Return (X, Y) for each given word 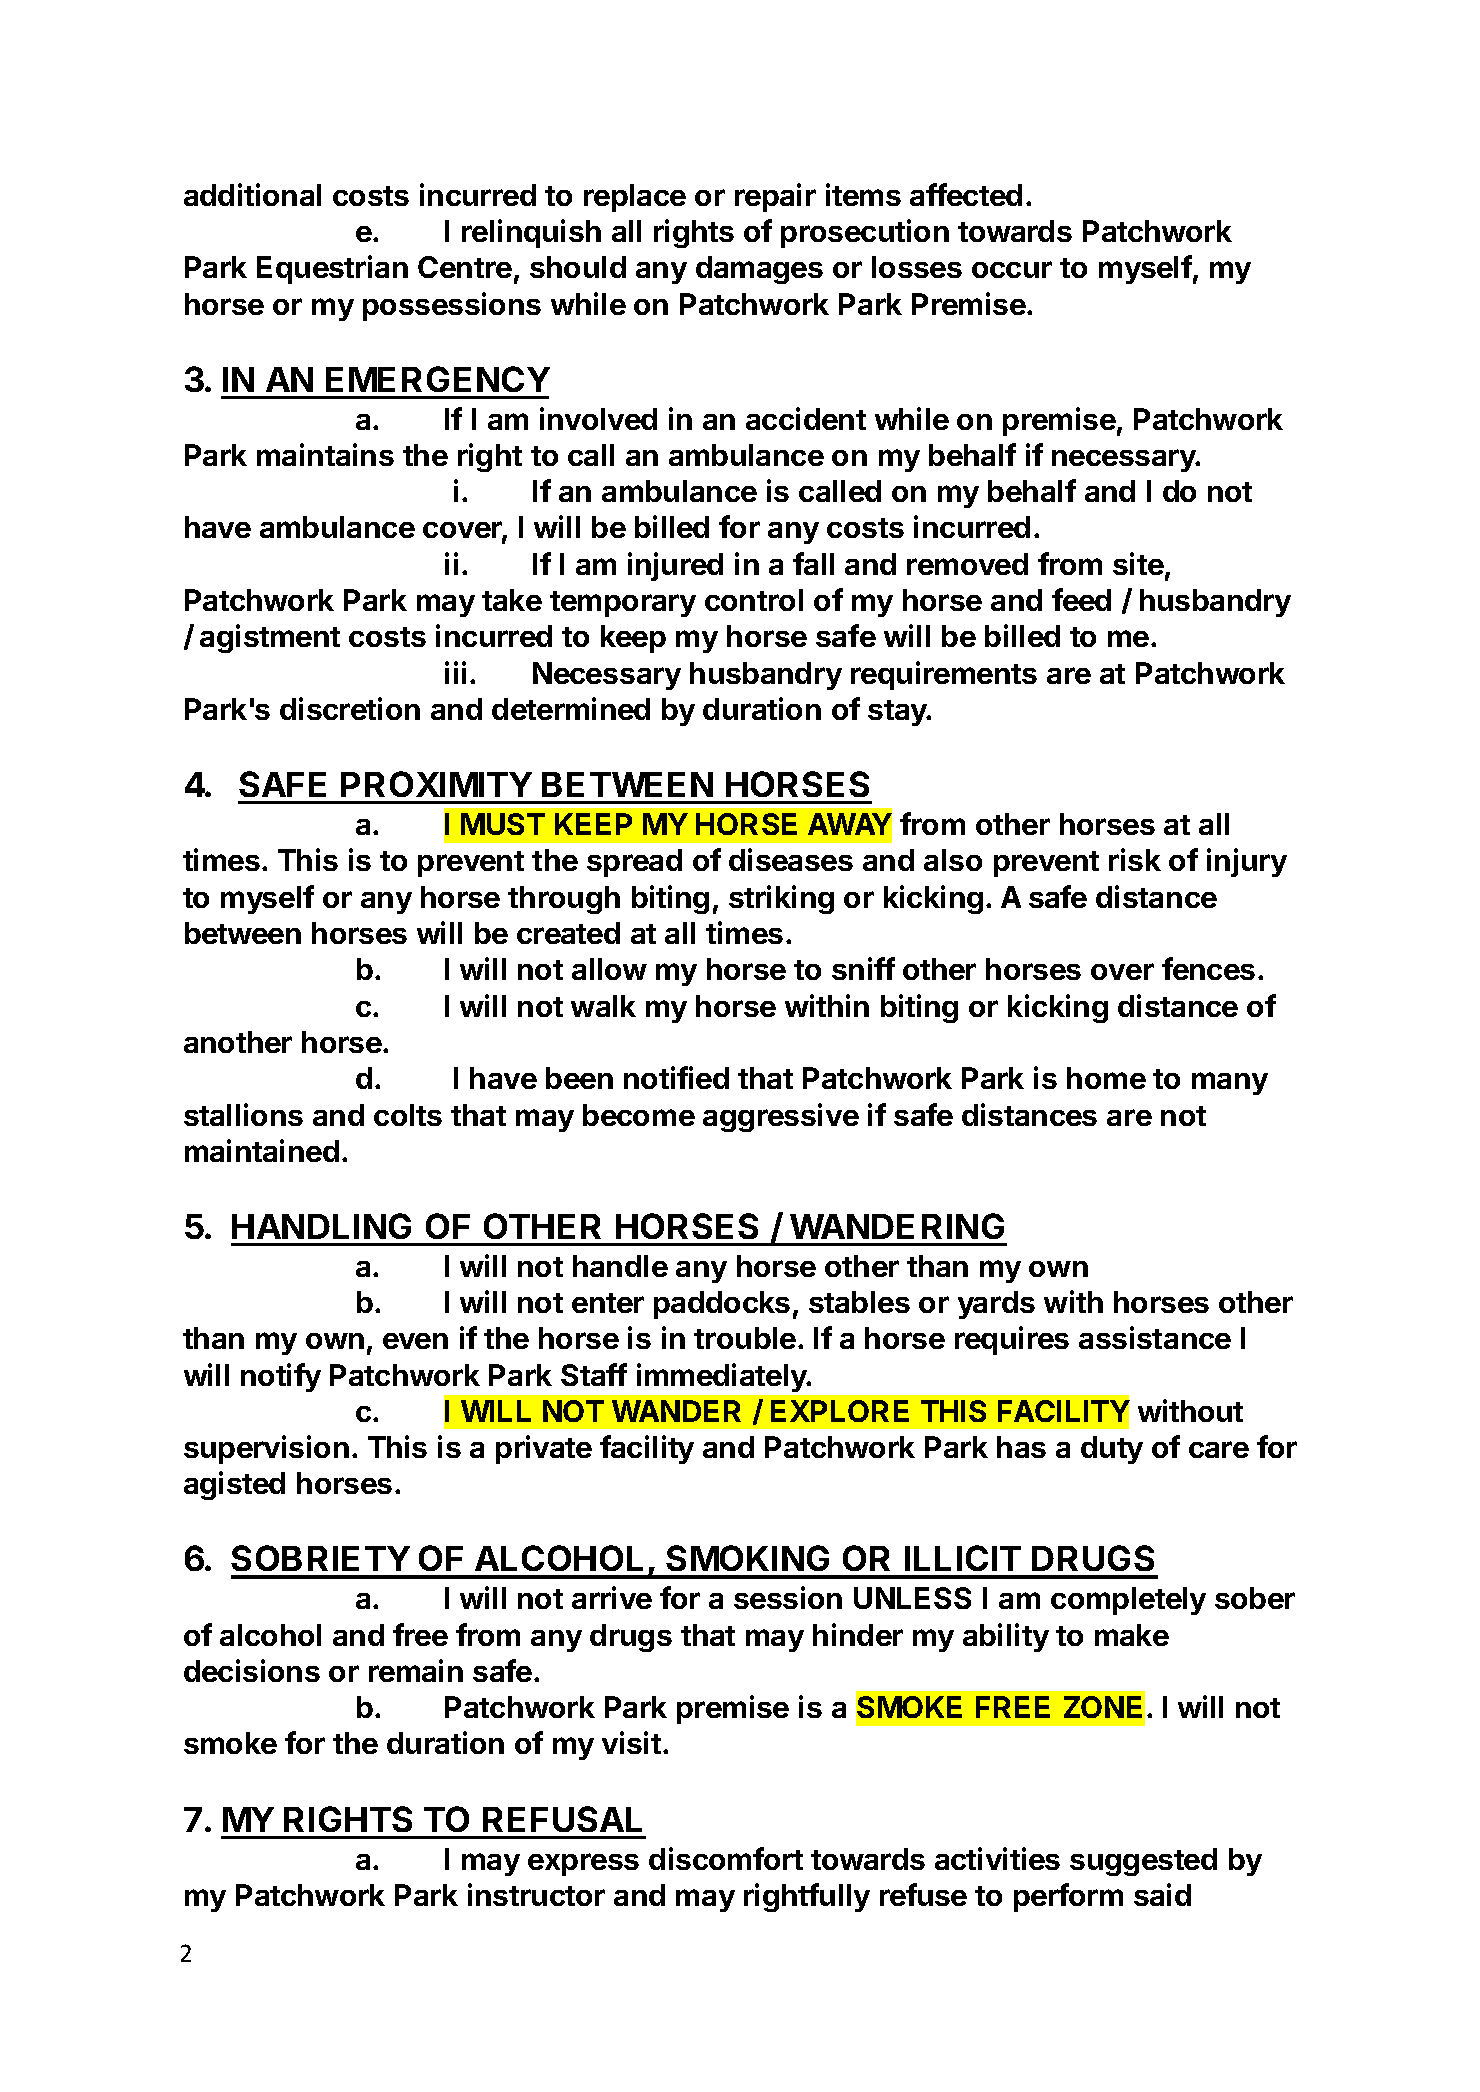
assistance (1155, 1337)
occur (1012, 269)
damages (759, 270)
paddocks (722, 1305)
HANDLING (321, 1226)
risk (1135, 859)
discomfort (726, 1858)
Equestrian (332, 269)
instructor (536, 1894)
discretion (350, 708)
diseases (791, 859)
